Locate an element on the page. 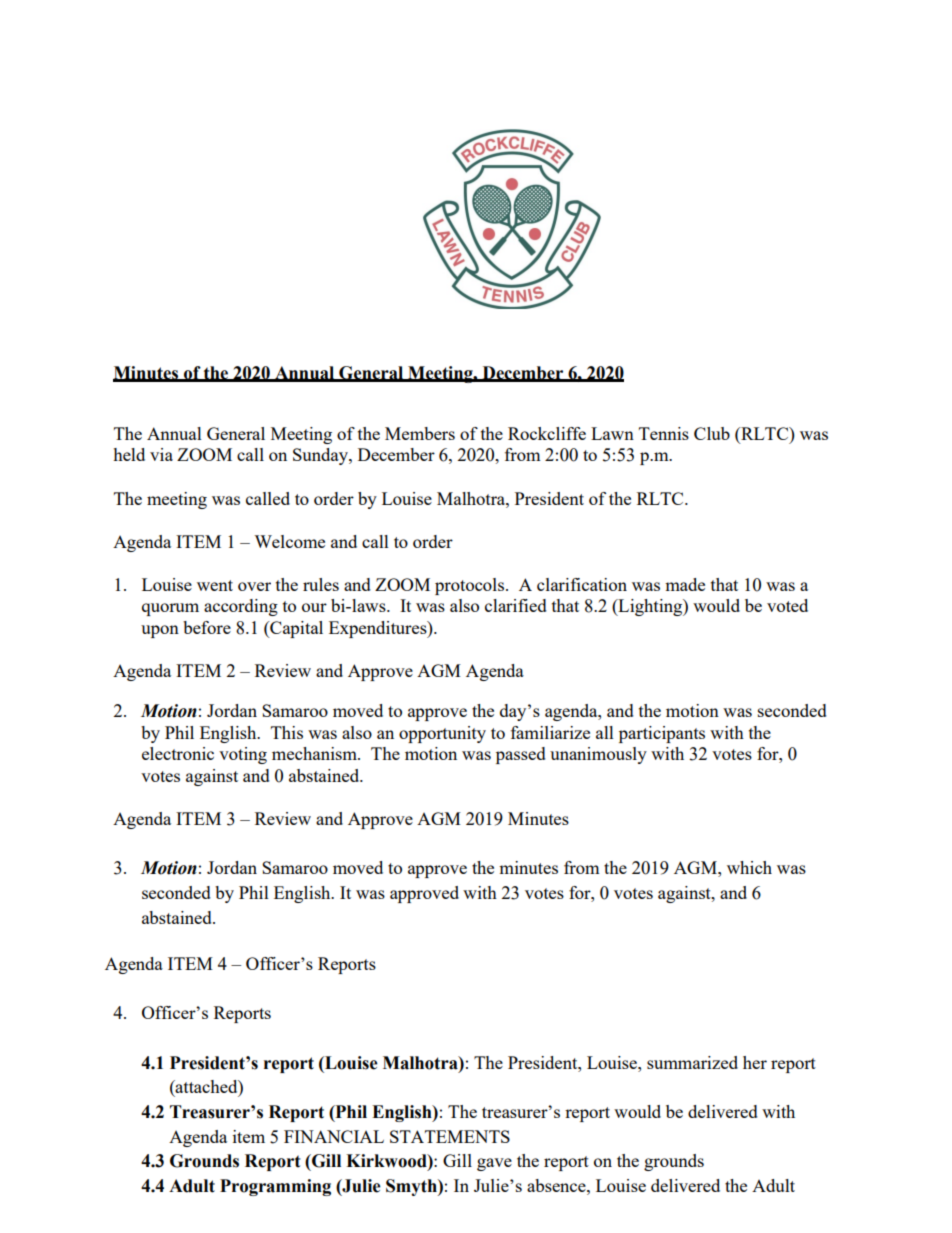 The height and width of the document is (1233, 952). Members is located at coordinates (420, 433).
